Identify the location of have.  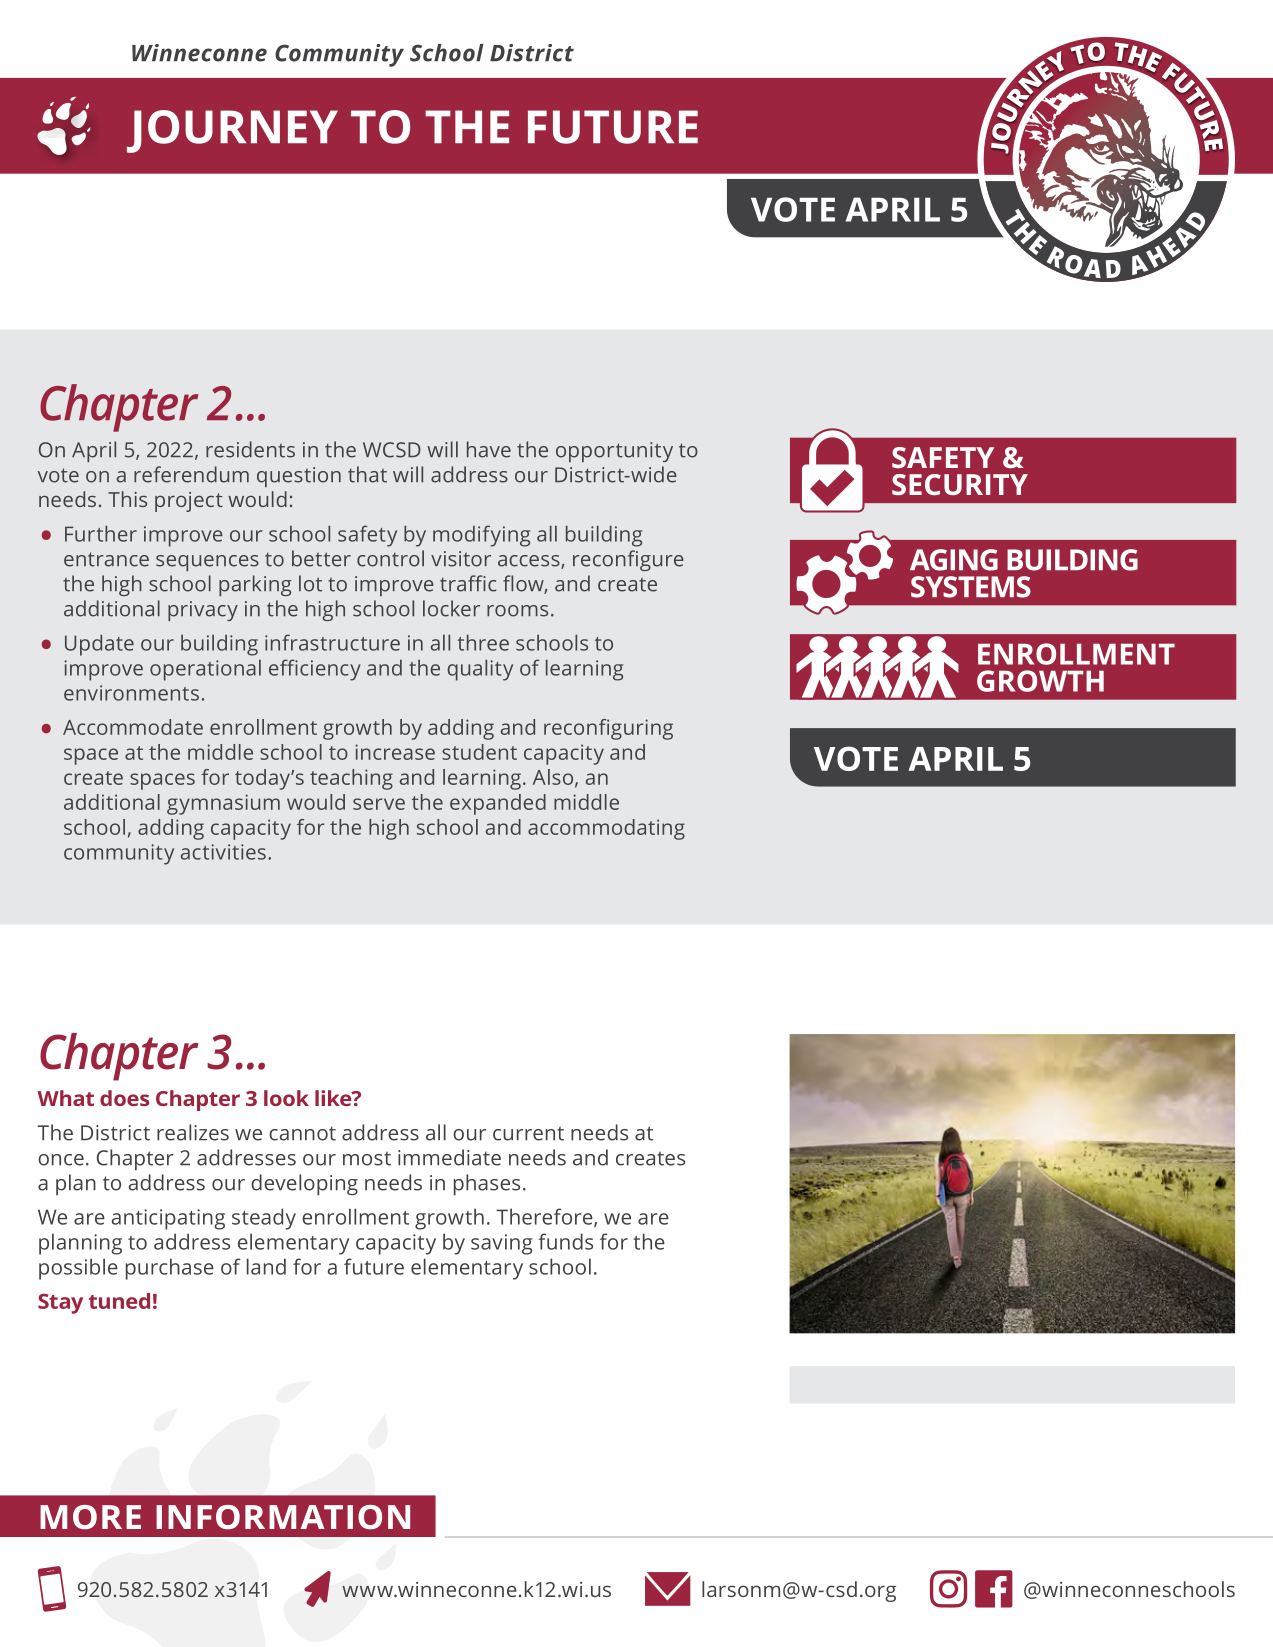
(489, 449).
